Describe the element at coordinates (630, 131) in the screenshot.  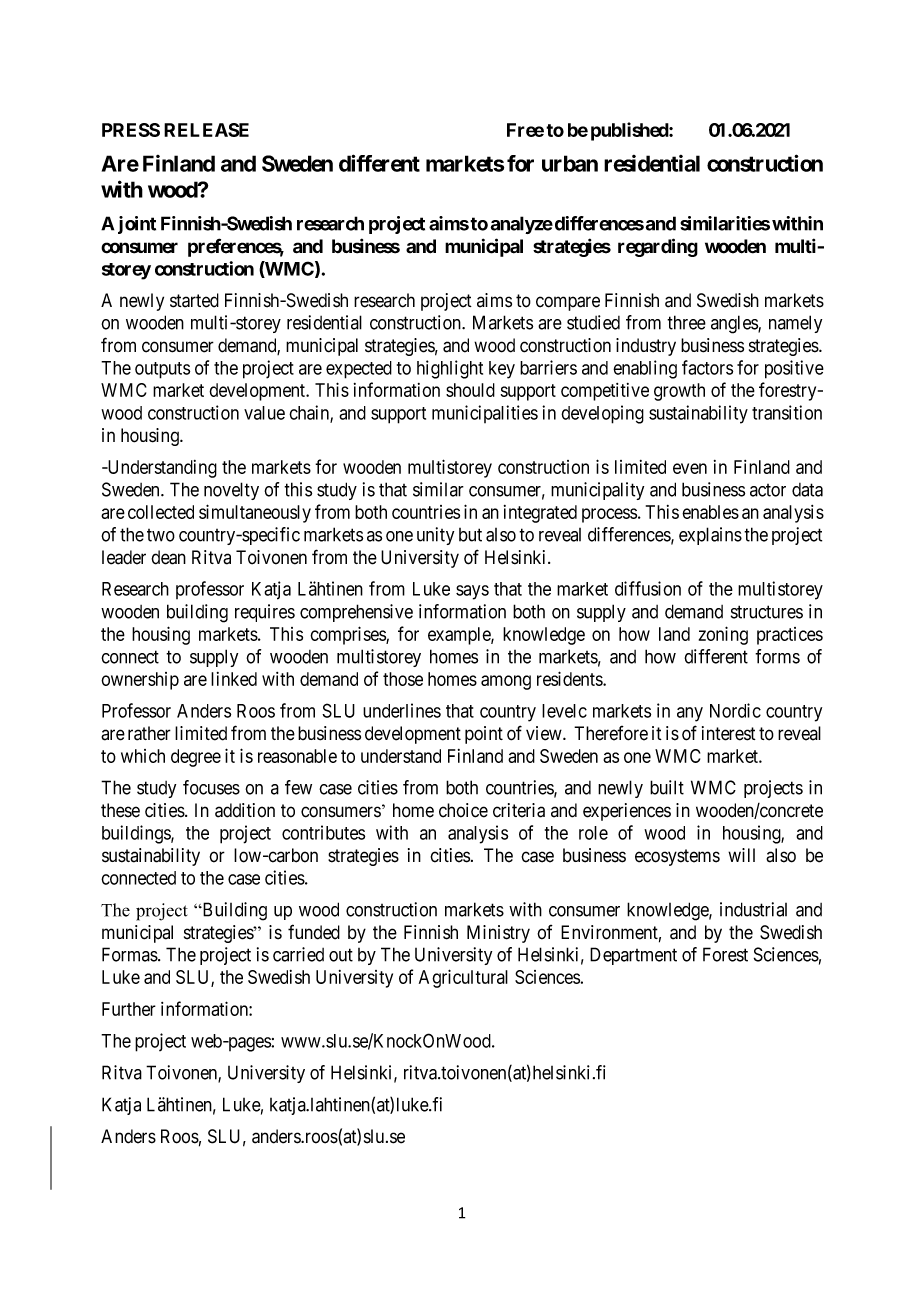
I see `published` at that location.
